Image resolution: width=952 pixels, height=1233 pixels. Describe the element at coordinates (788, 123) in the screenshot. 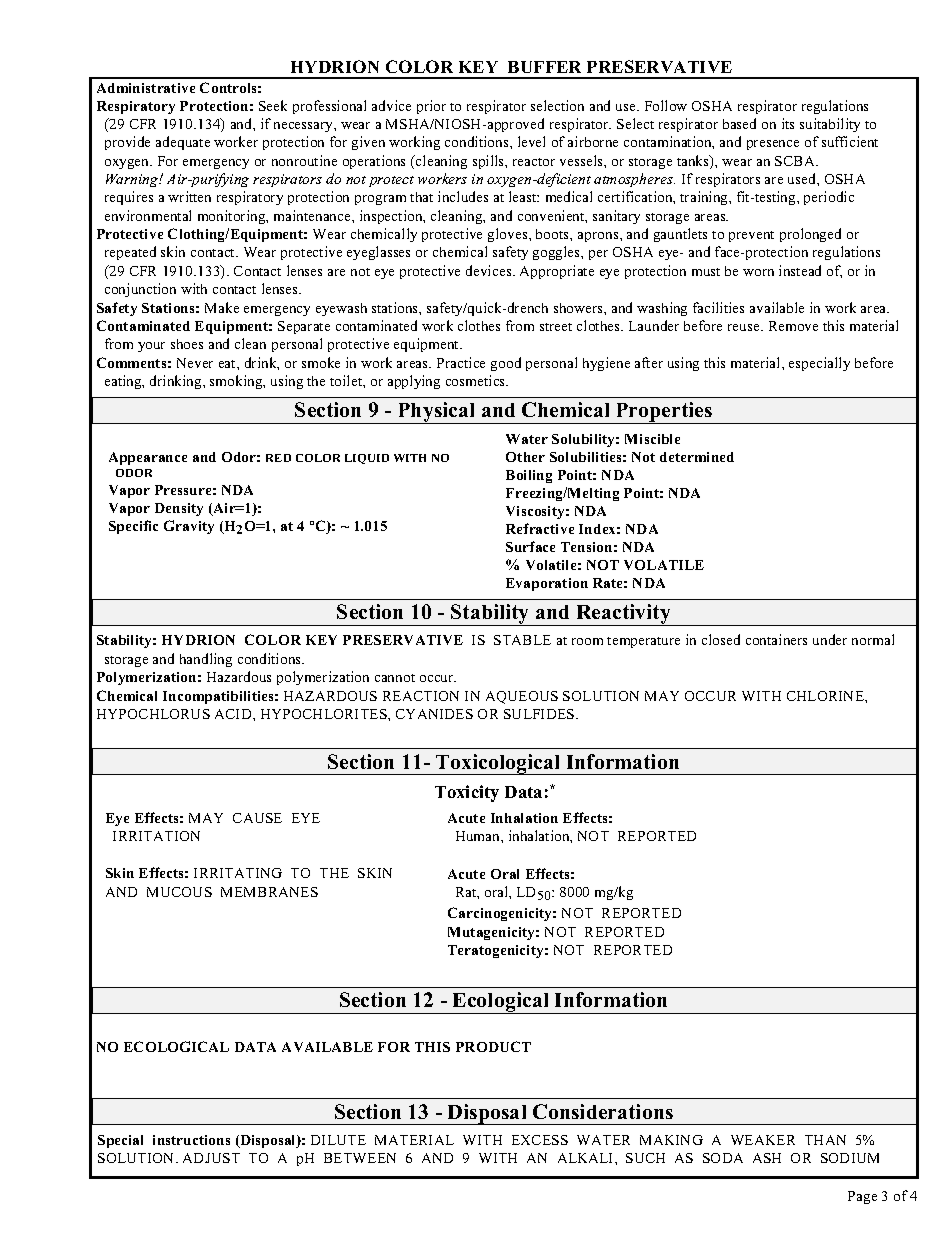

I see `its` at that location.
